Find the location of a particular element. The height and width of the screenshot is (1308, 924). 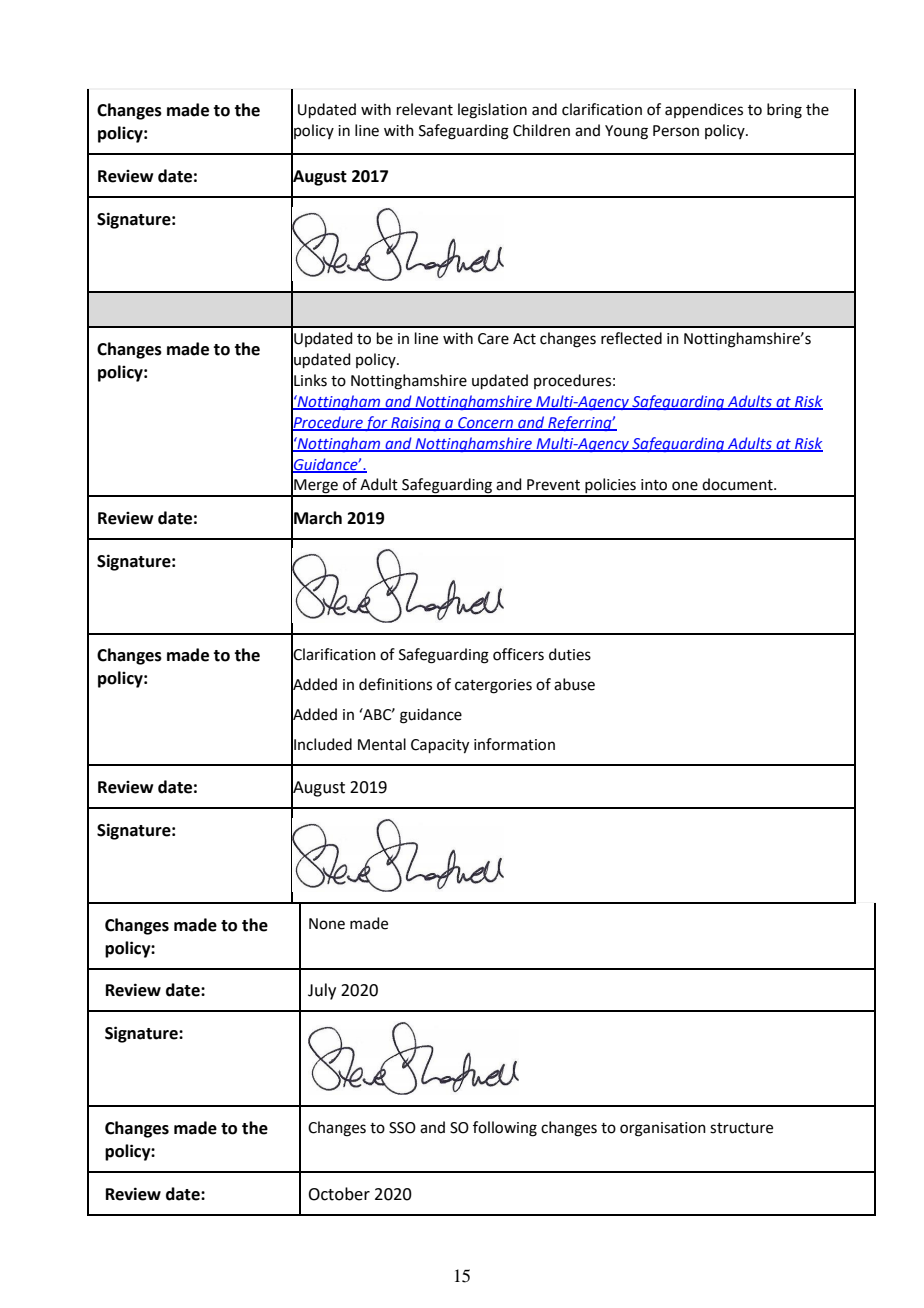

definitions is located at coordinates (395, 684).
